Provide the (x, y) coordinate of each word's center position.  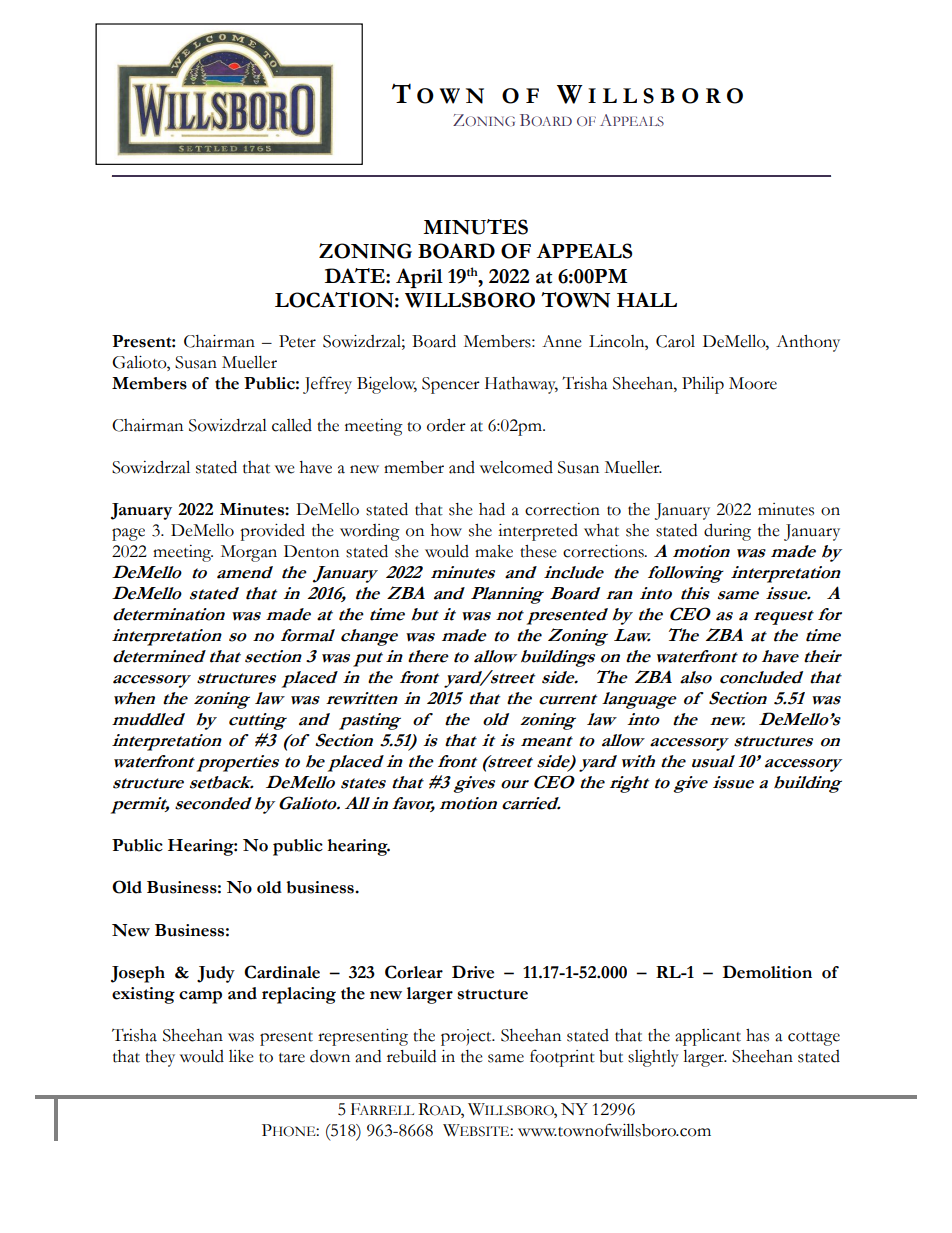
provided (272, 532)
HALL (647, 299)
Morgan (249, 553)
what (601, 530)
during (727, 532)
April (419, 278)
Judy (216, 974)
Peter (297, 341)
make (494, 551)
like (241, 1056)
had (492, 509)
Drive (473, 972)
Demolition (767, 972)
